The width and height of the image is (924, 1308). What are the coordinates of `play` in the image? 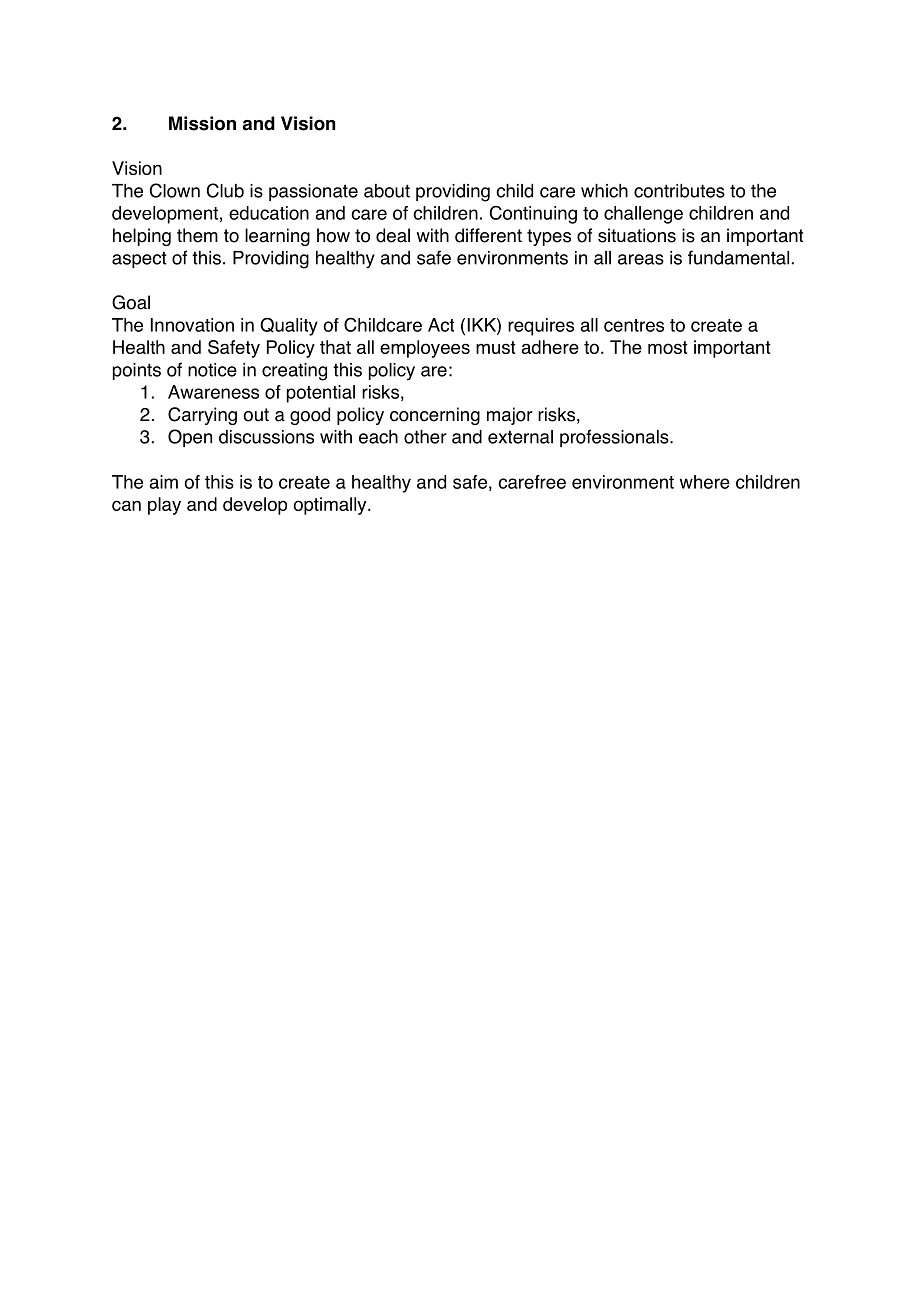 It's located at (164, 506).
